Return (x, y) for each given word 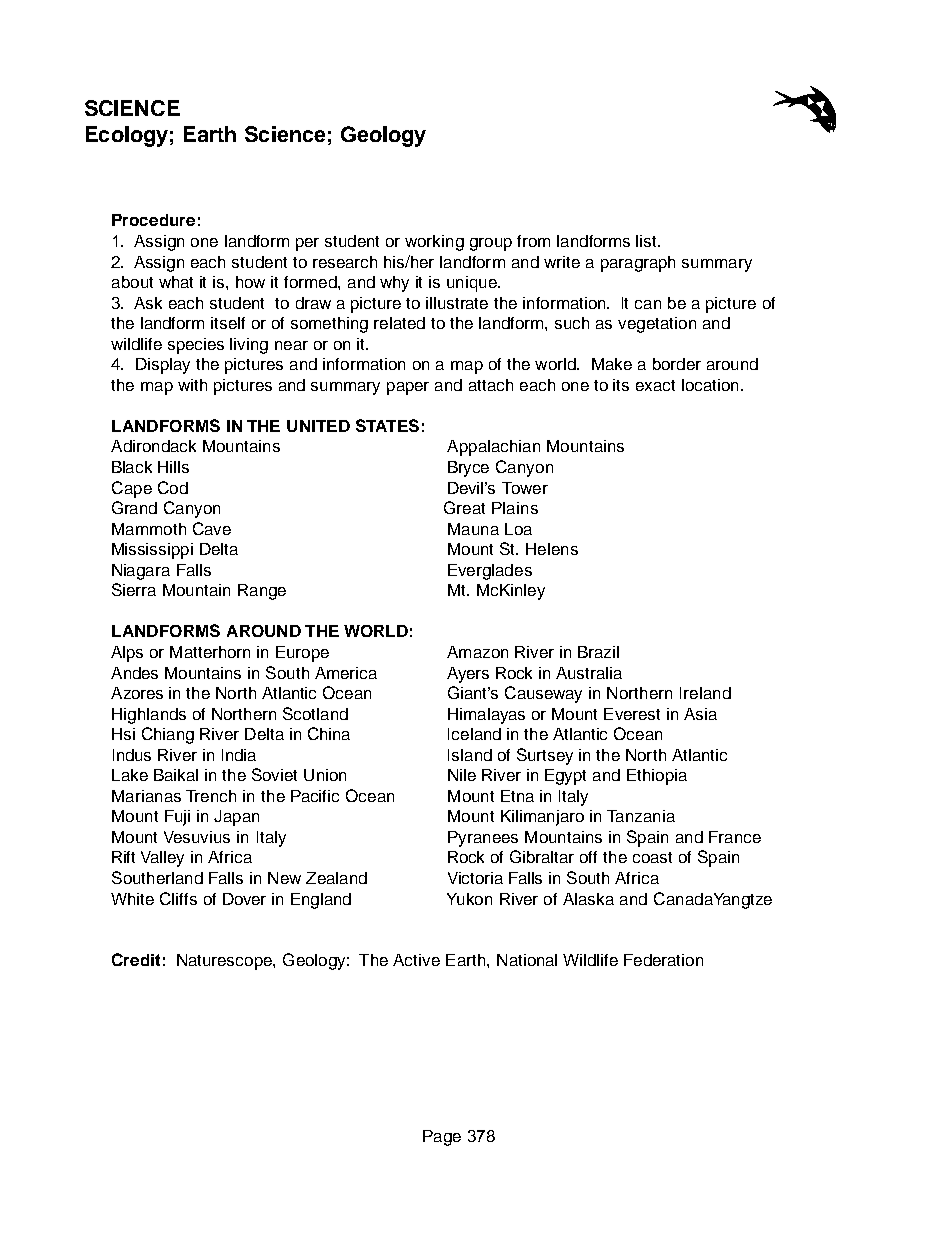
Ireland (705, 693)
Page (442, 1138)
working (434, 243)
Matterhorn (210, 652)
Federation (663, 960)
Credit (136, 959)
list (647, 241)
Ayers (468, 675)
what (176, 282)
